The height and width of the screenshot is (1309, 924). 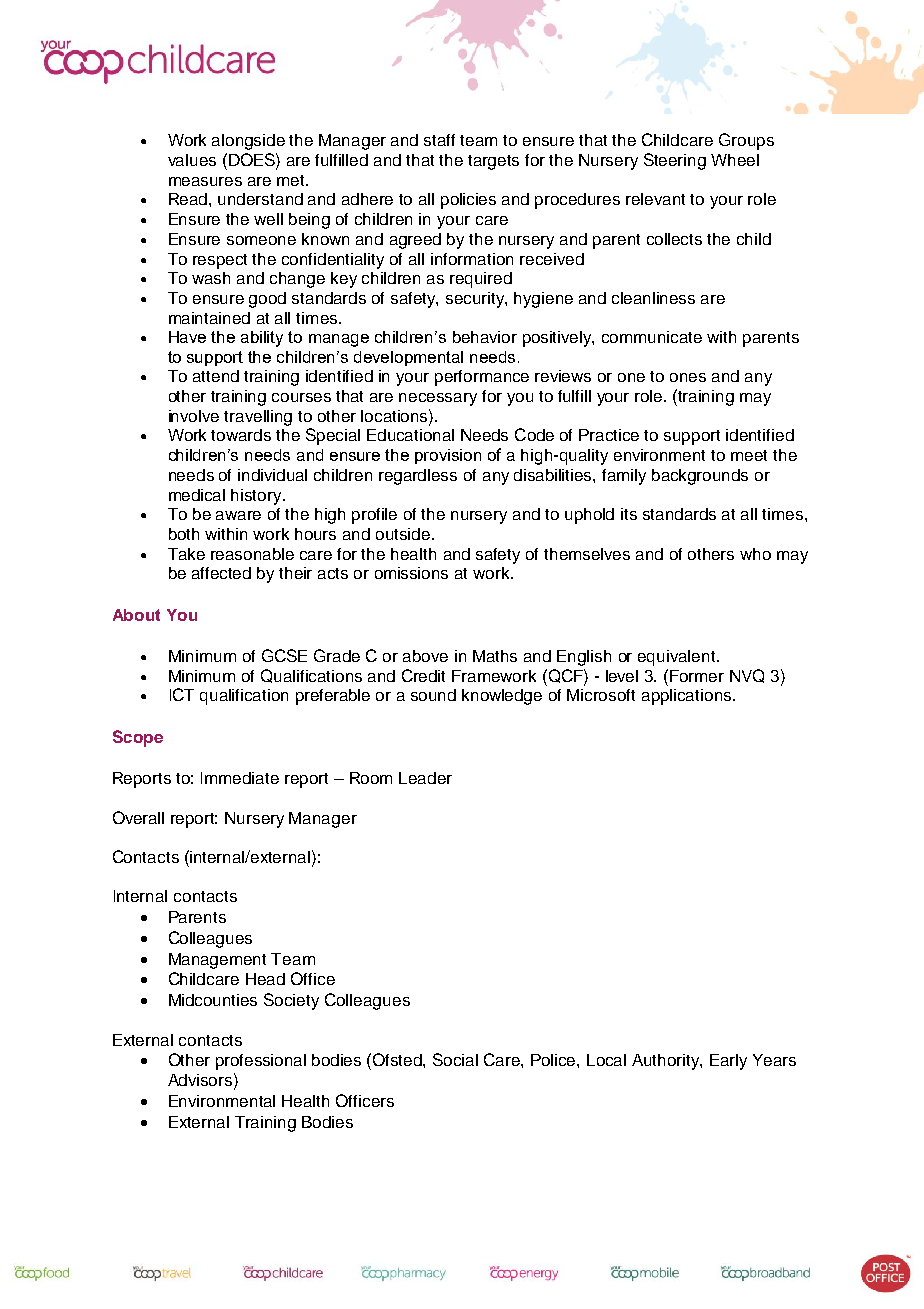 I want to click on measures, so click(x=205, y=181).
